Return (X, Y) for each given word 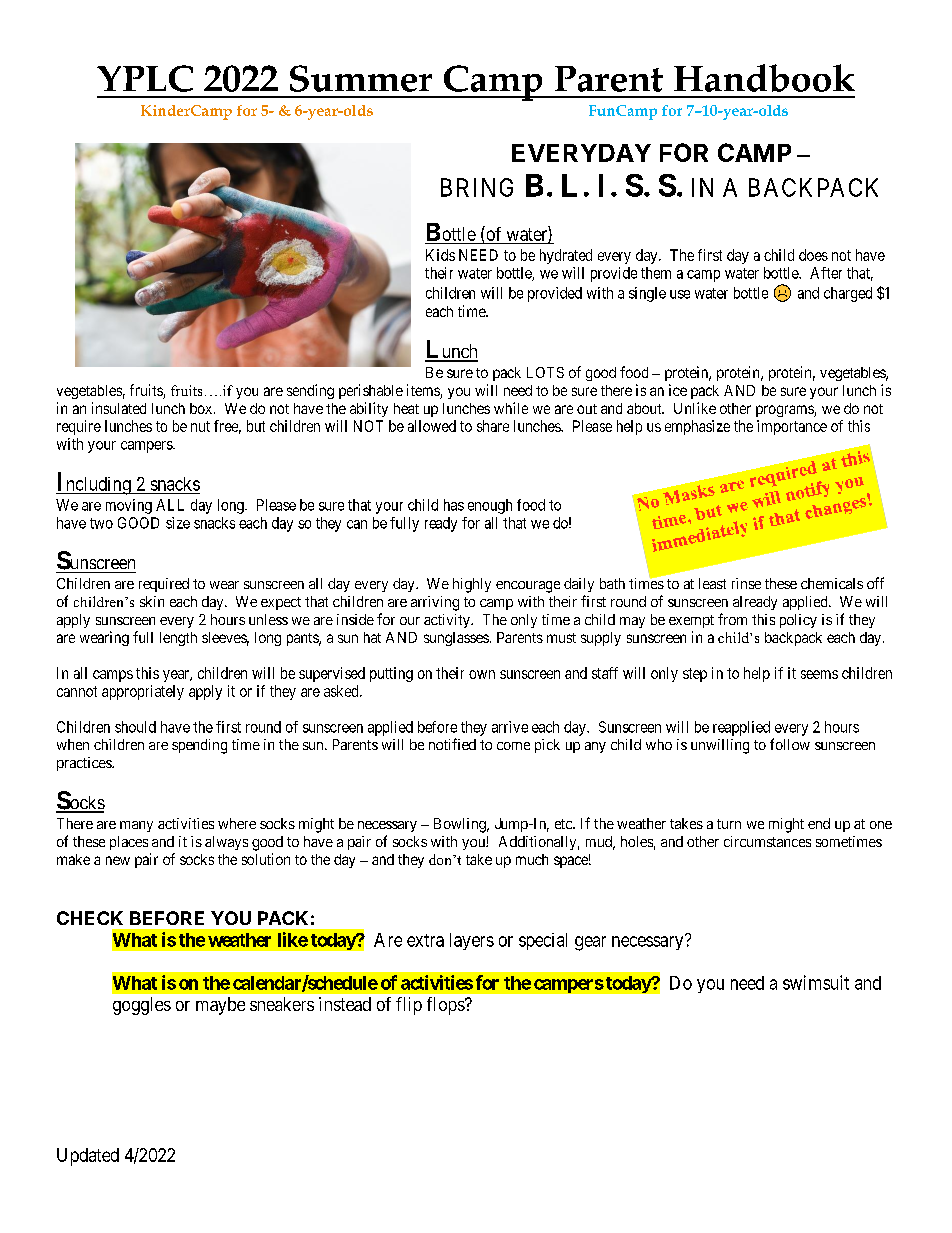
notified (452, 744)
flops (446, 1006)
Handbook (764, 78)
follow (790, 744)
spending (199, 746)
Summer (361, 78)
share (493, 426)
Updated (88, 1157)
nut (200, 426)
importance (792, 427)
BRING (477, 187)
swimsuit (816, 982)
